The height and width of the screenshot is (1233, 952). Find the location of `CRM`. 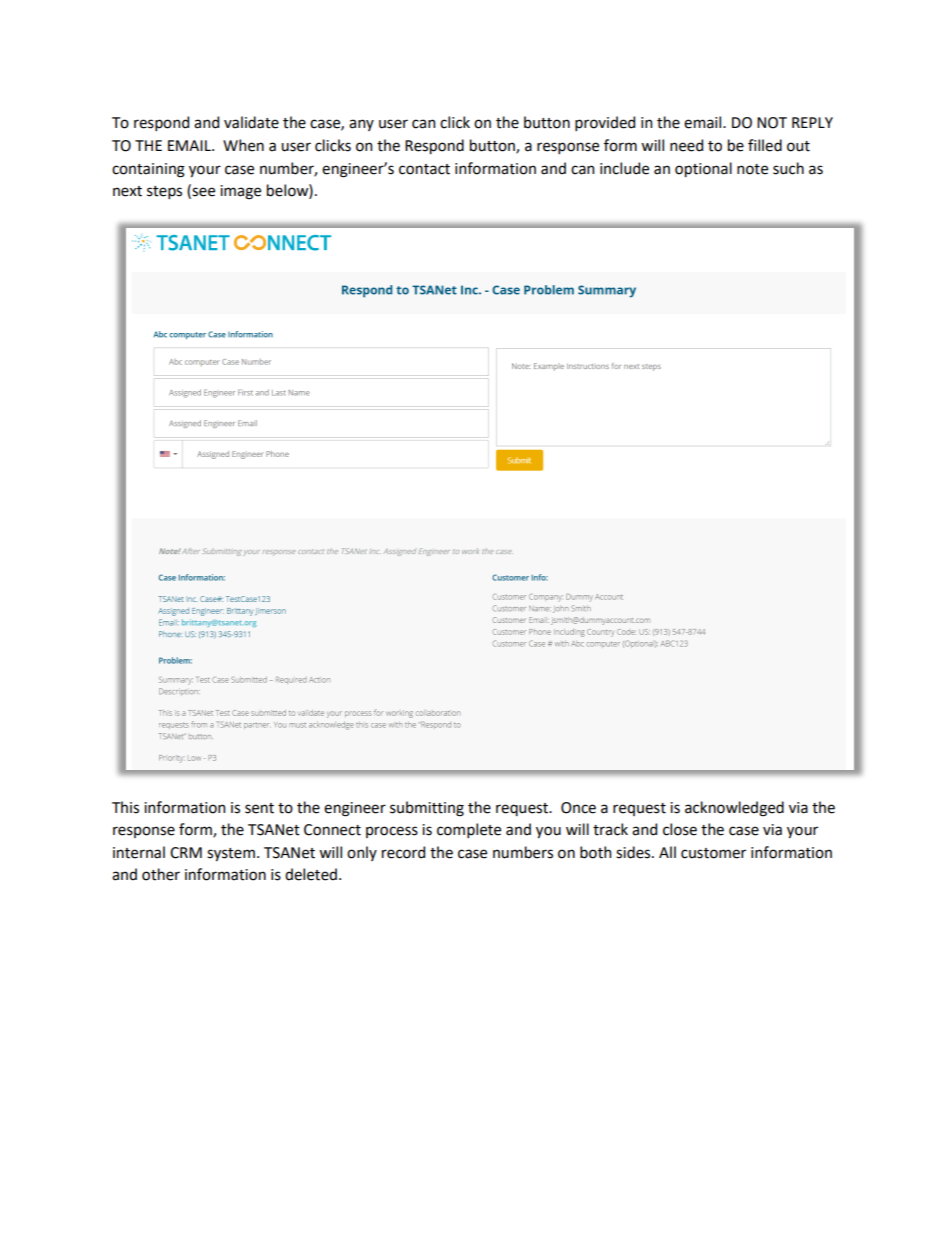

CRM is located at coordinates (186, 853).
